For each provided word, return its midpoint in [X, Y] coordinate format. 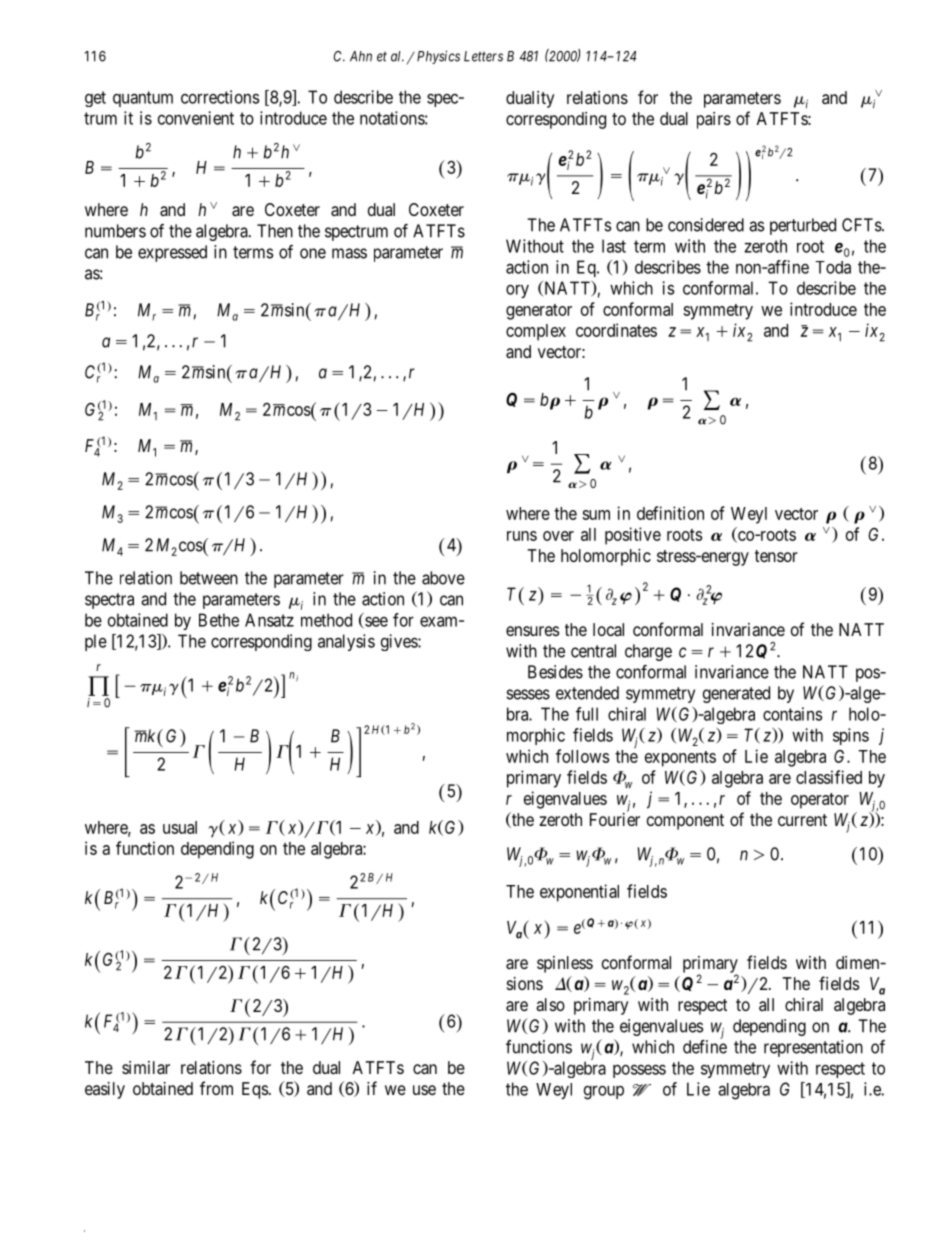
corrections [220, 97]
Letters [483, 56]
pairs [714, 120]
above [443, 578]
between [209, 578]
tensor [776, 556]
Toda [833, 267]
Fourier [615, 818]
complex [536, 332]
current [802, 820]
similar [146, 1067]
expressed [172, 253]
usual [180, 827]
